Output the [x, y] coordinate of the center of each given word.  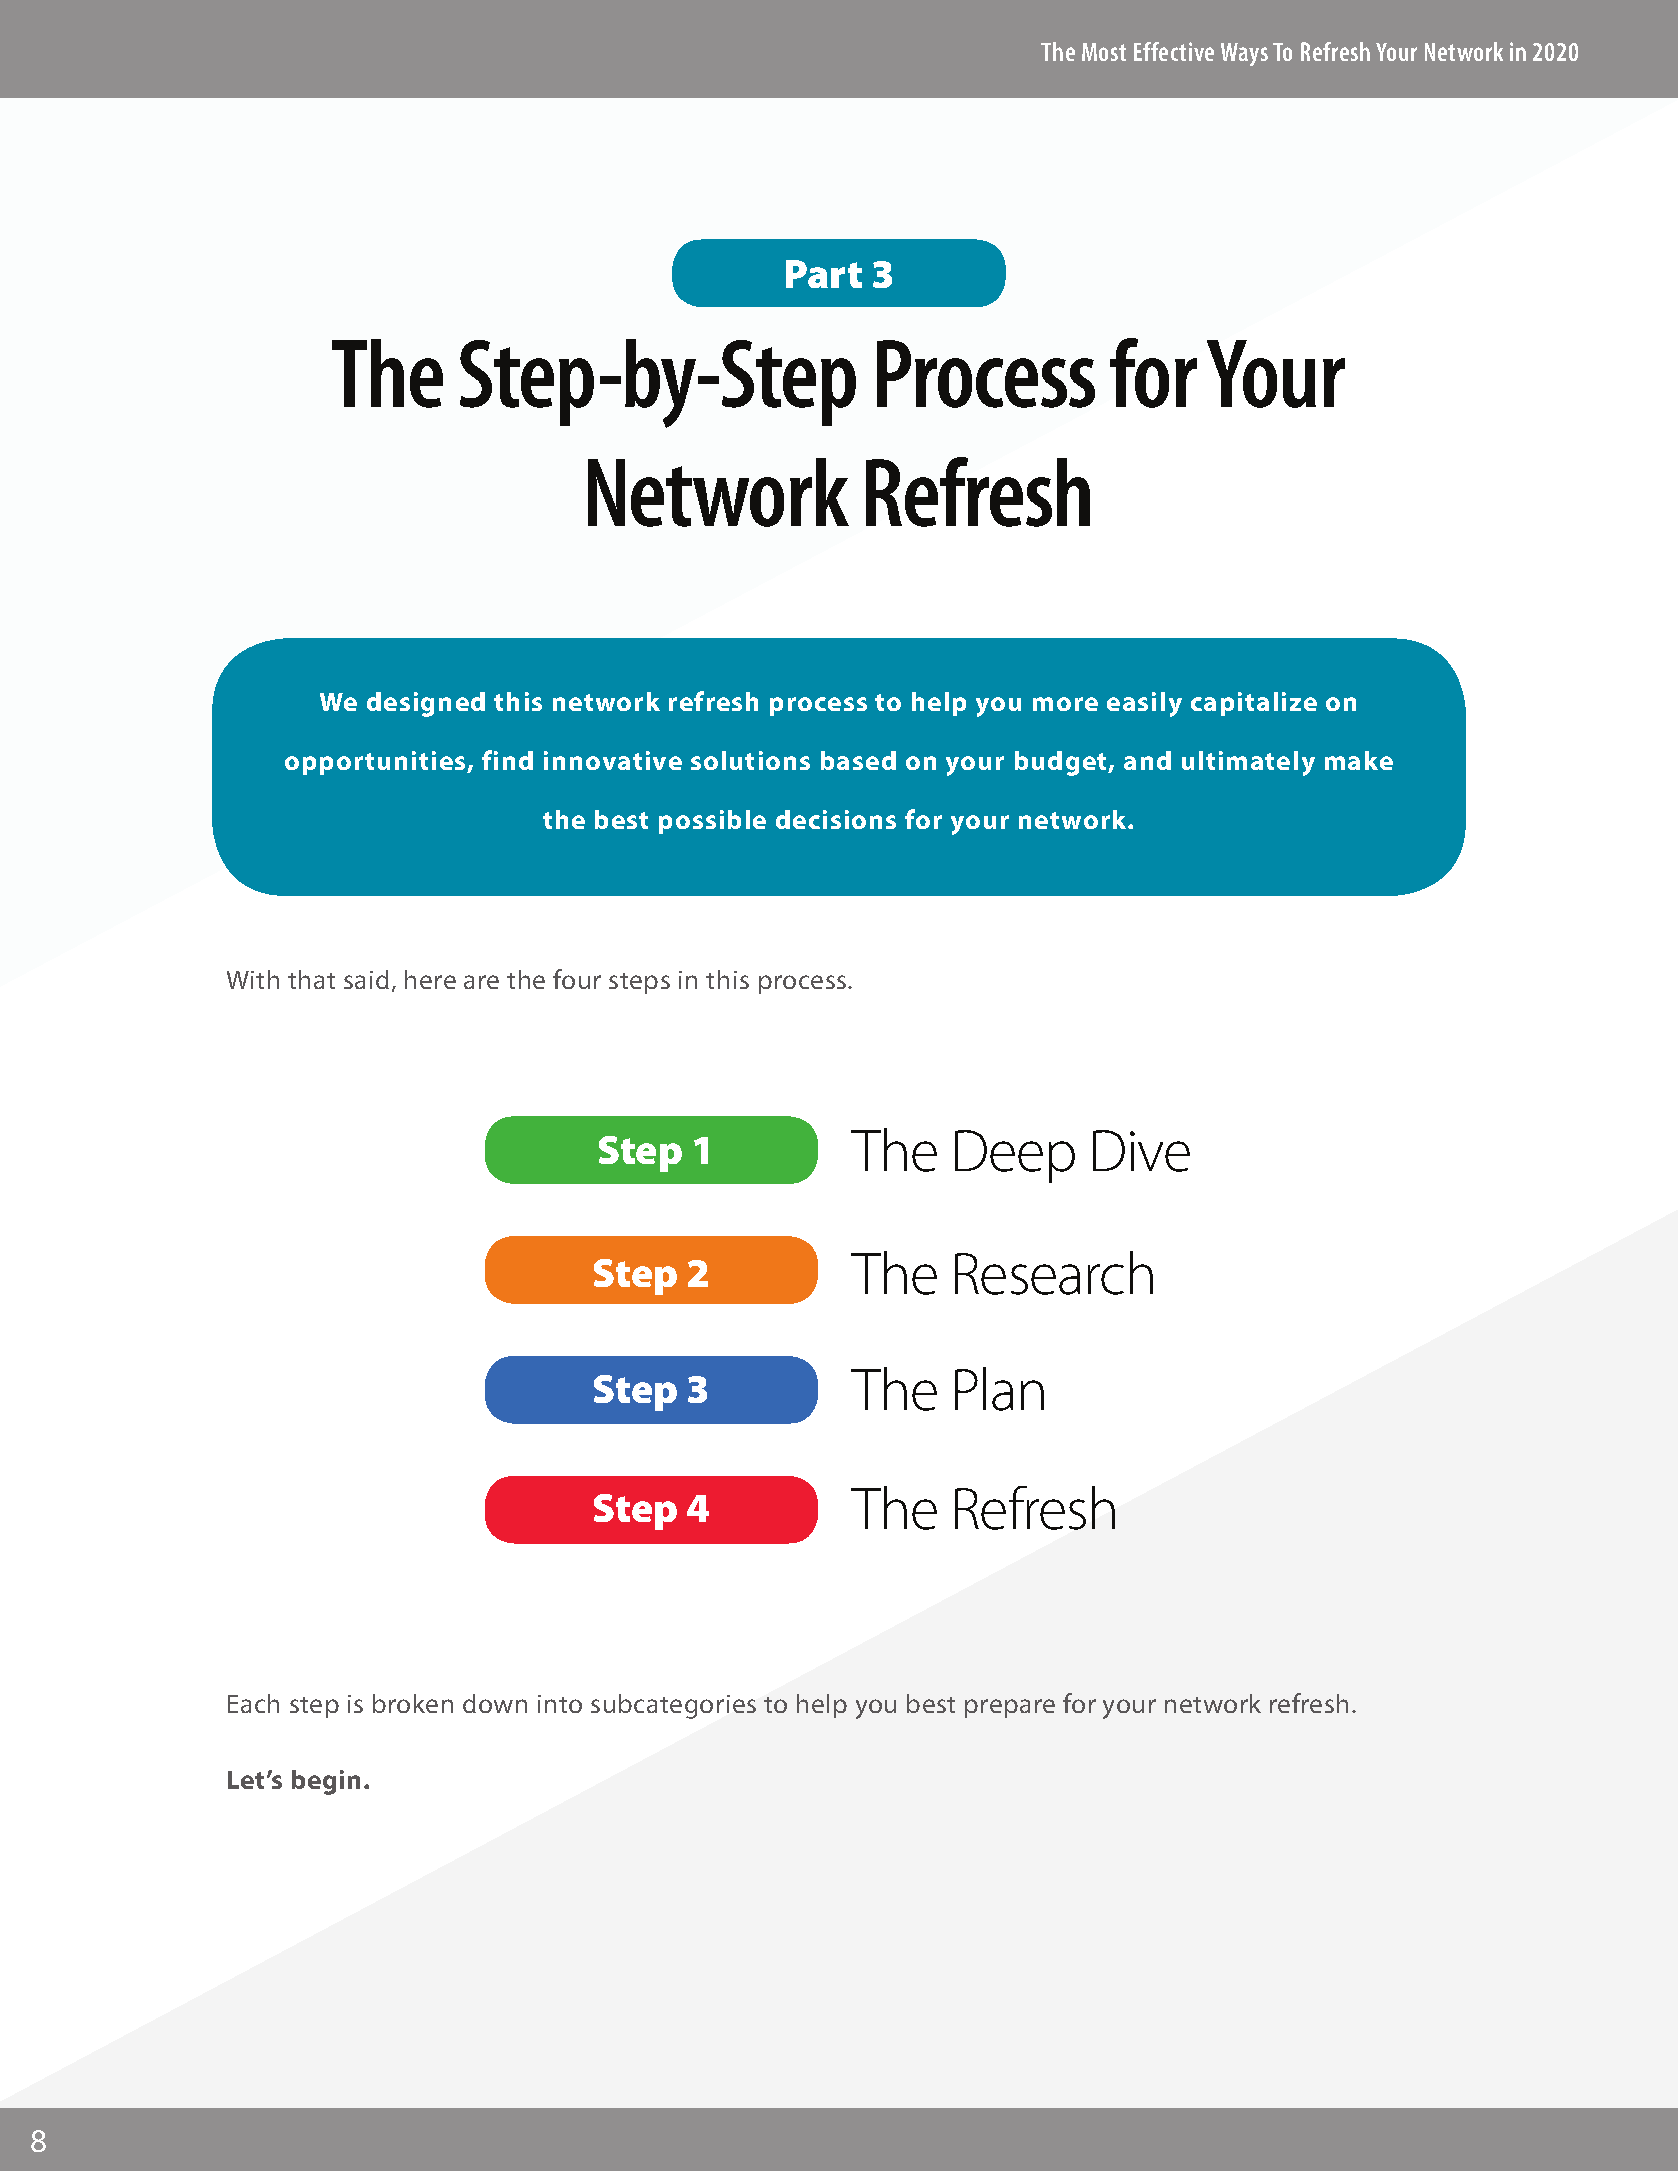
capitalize [1254, 704]
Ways [1244, 54]
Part [824, 274]
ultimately [1248, 763]
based [858, 760]
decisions [836, 819]
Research [1054, 1273]
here [430, 979]
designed [426, 704]
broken [413, 1703]
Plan [999, 1389]
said [366, 979]
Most [1104, 52]
